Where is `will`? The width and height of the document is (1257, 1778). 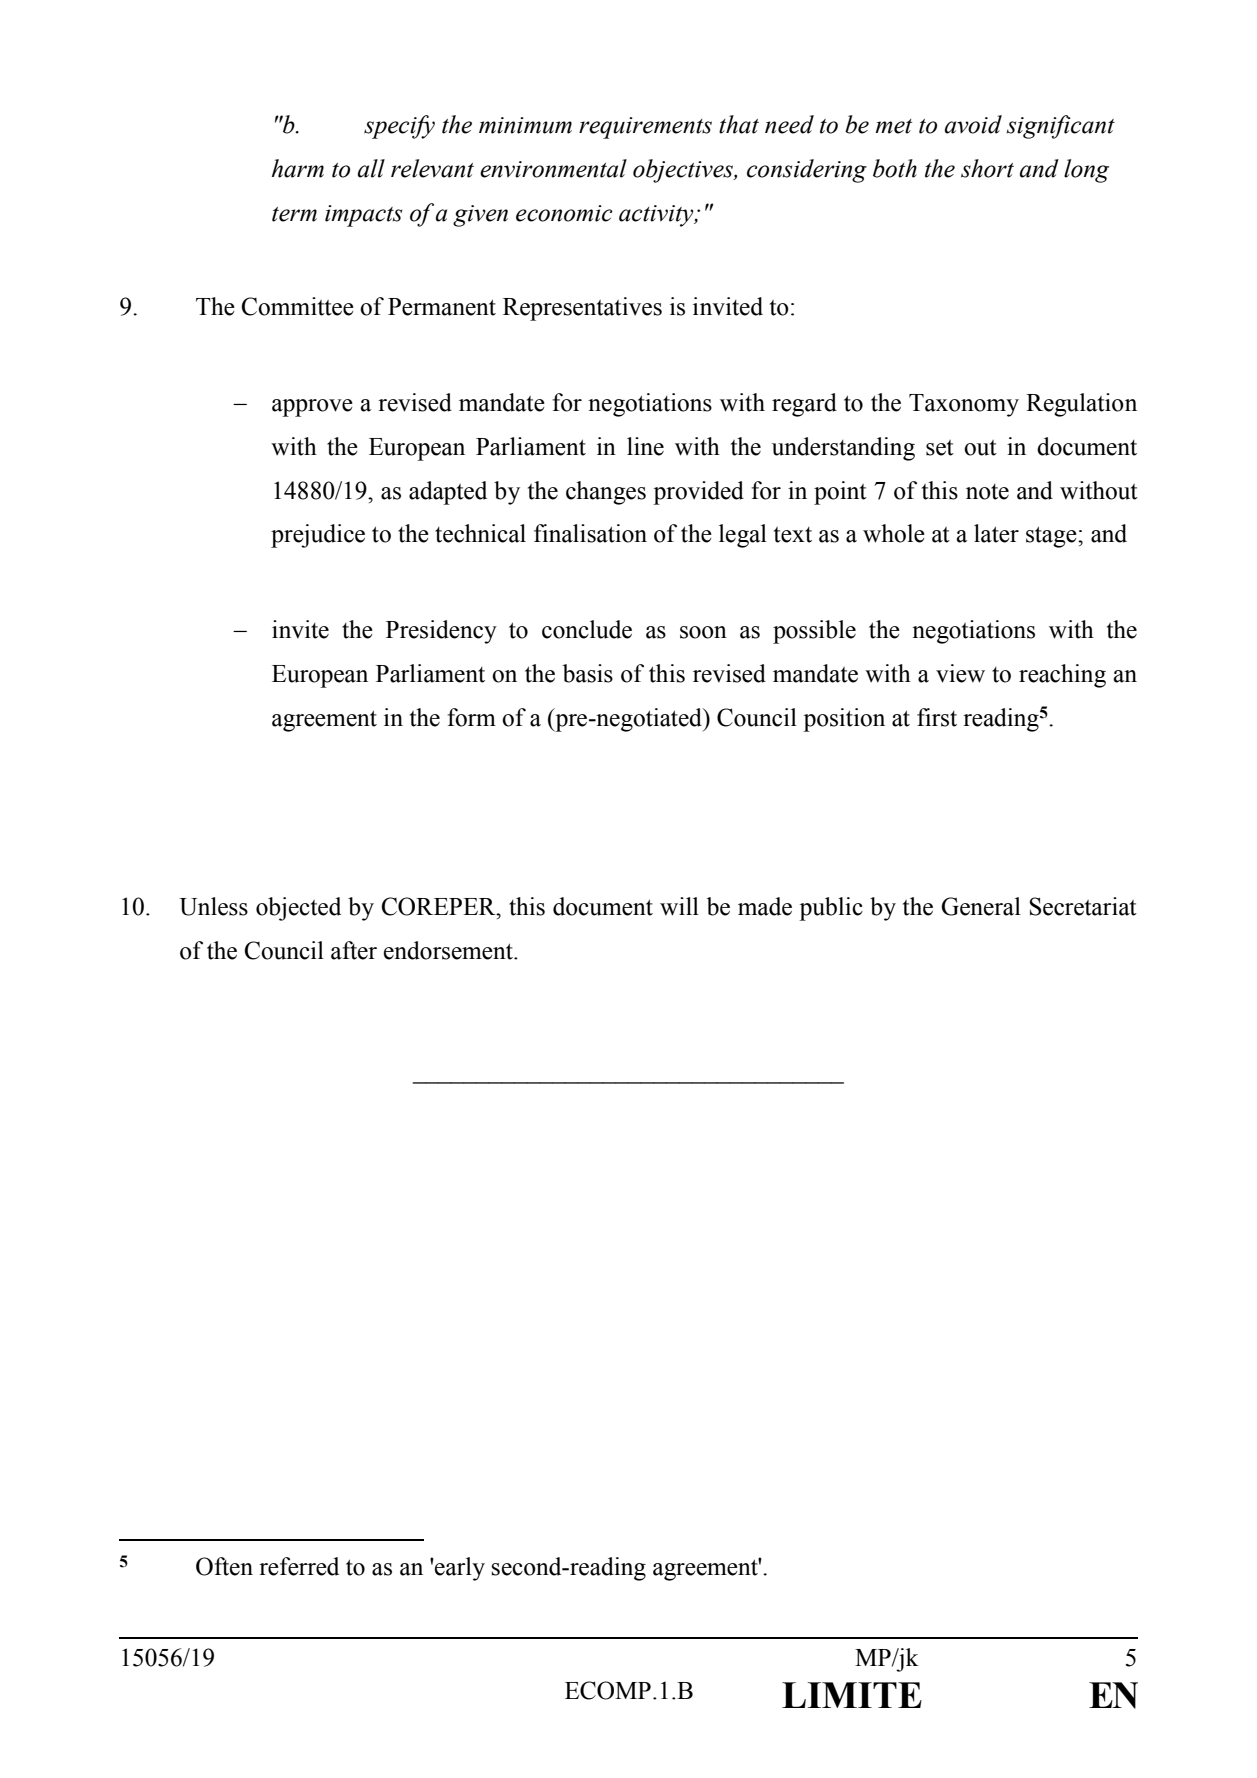
will is located at coordinates (679, 906).
